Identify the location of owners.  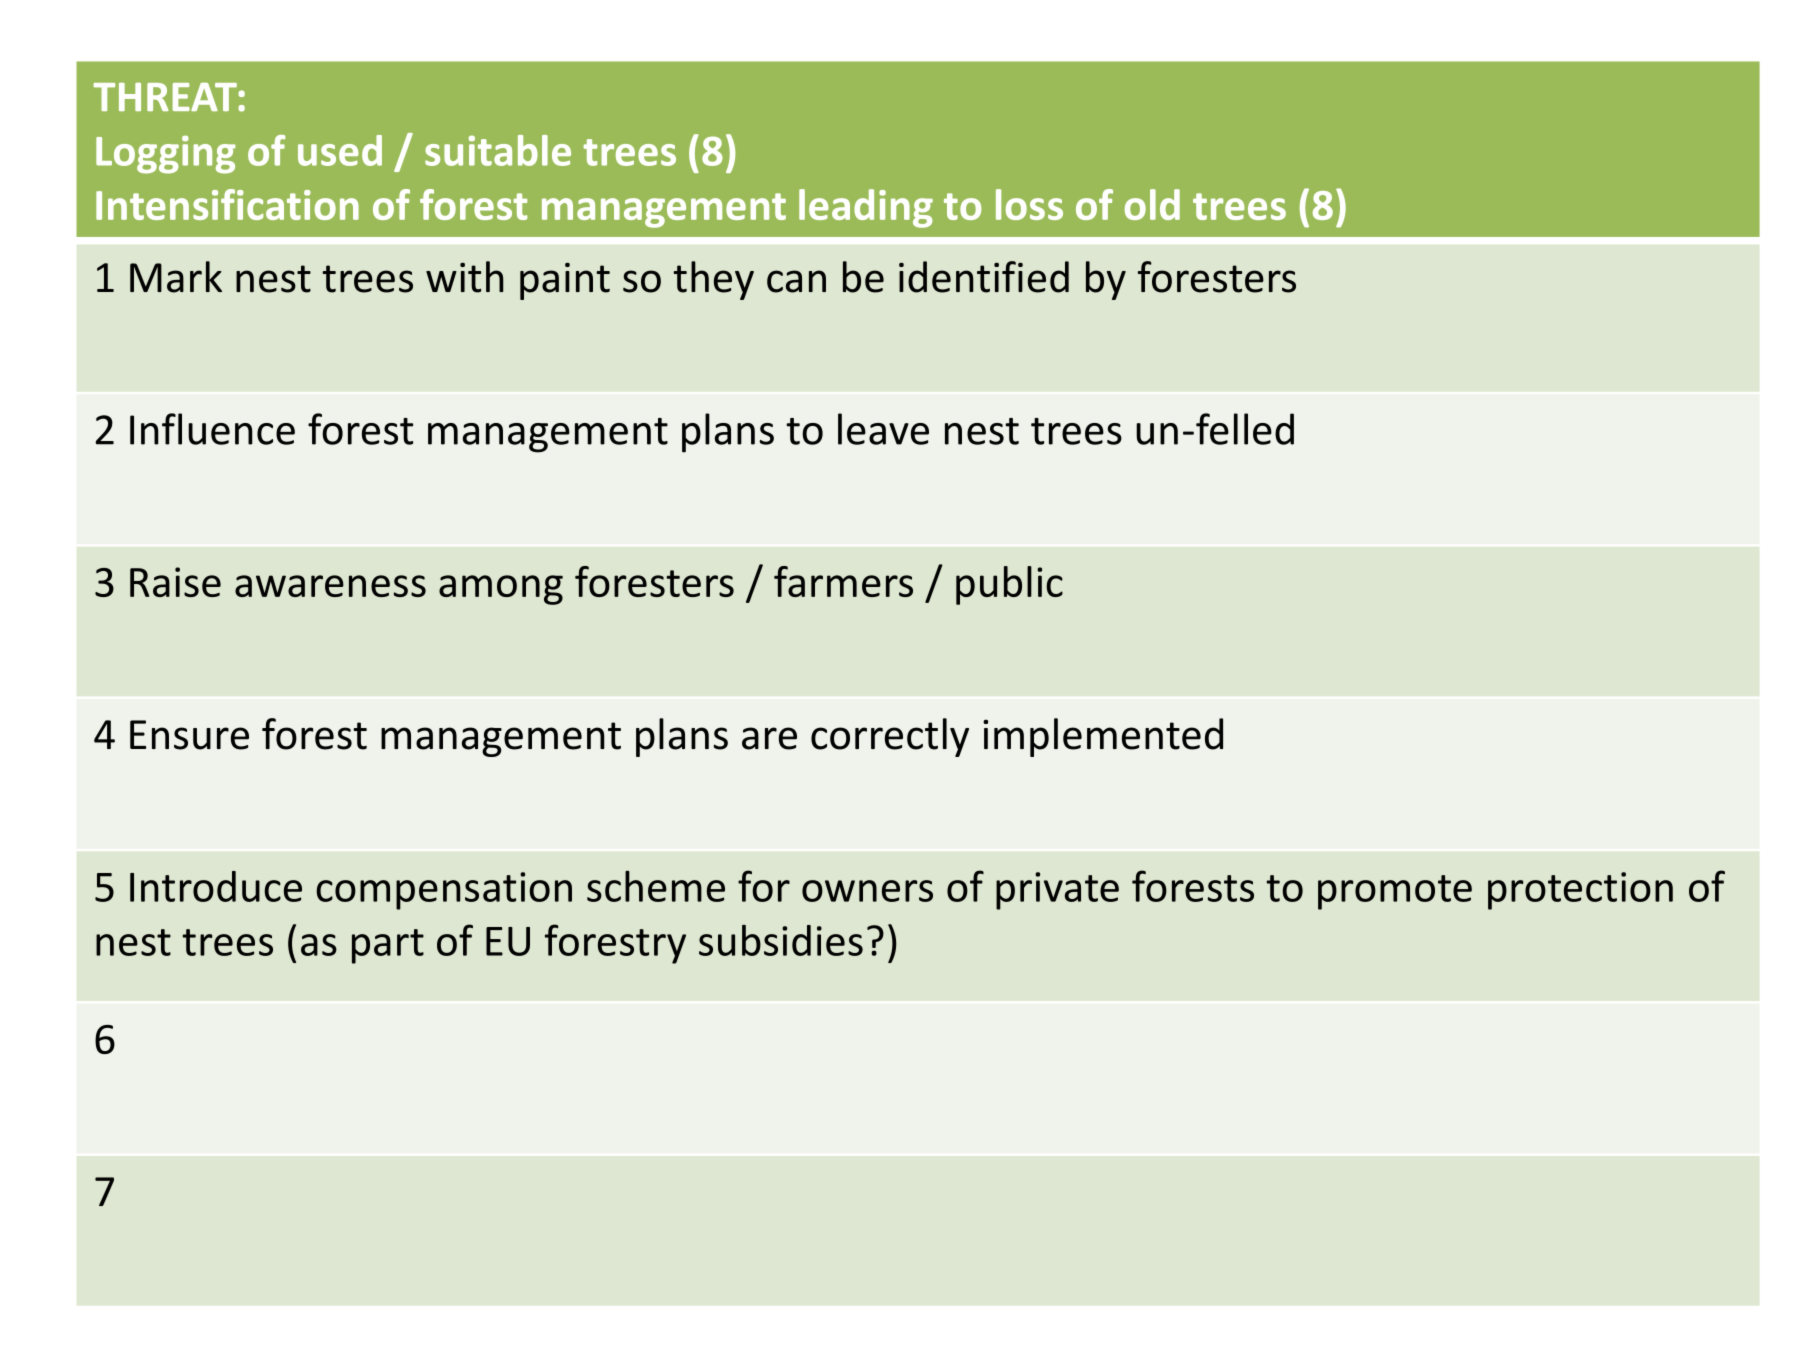
(867, 891).
